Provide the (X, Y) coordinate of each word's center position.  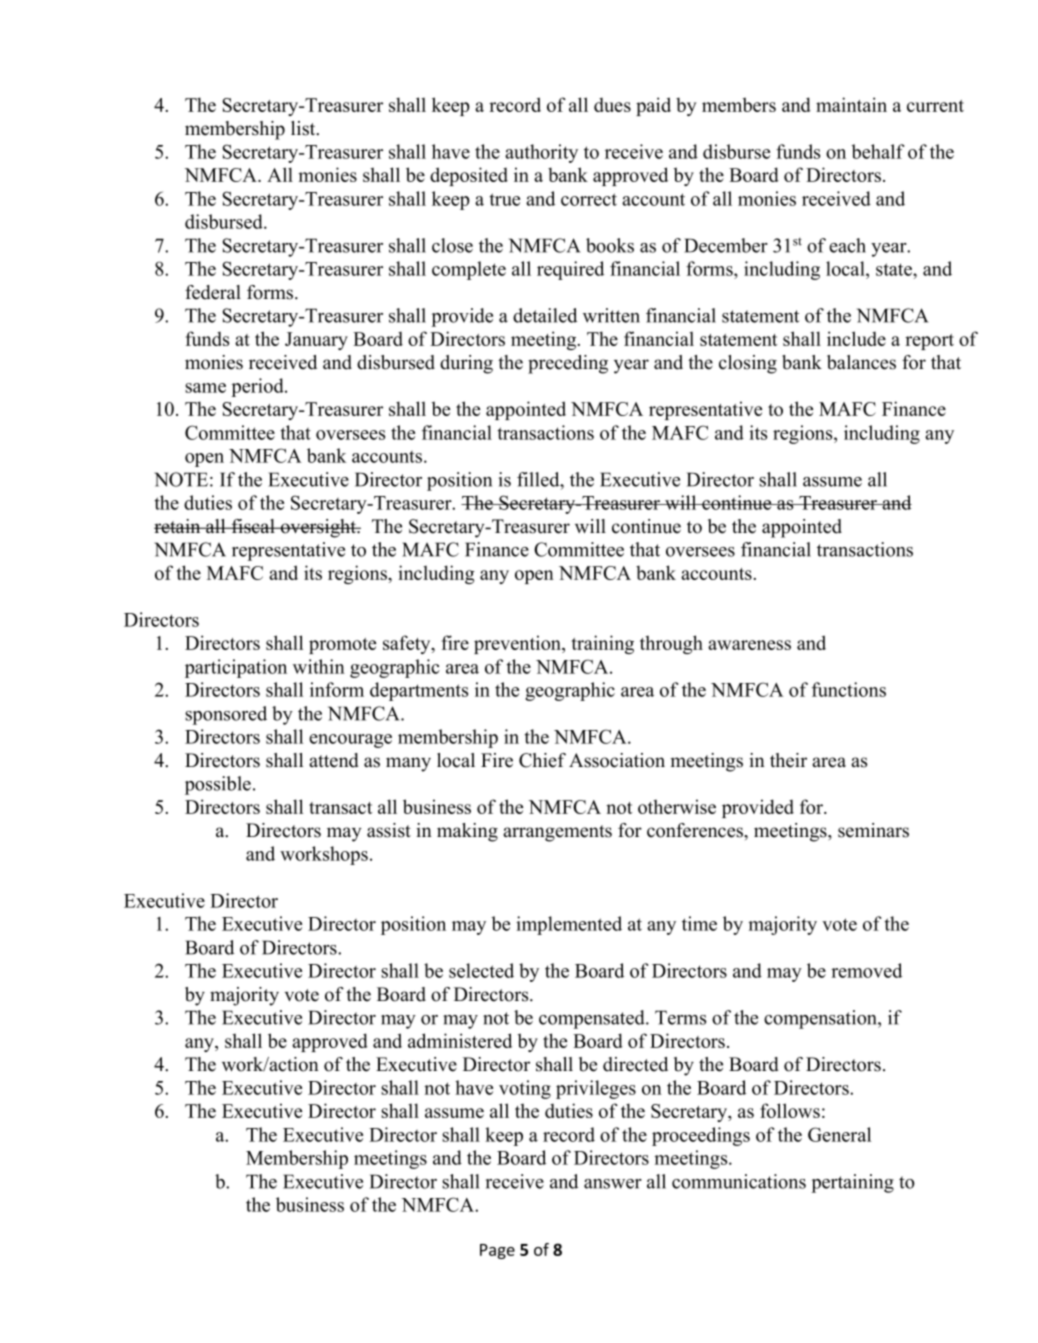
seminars (873, 830)
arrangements (557, 833)
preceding (568, 364)
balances (861, 362)
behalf (877, 151)
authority (541, 153)
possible (218, 785)
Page (497, 1251)
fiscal (253, 526)
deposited (469, 176)
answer (613, 1184)
